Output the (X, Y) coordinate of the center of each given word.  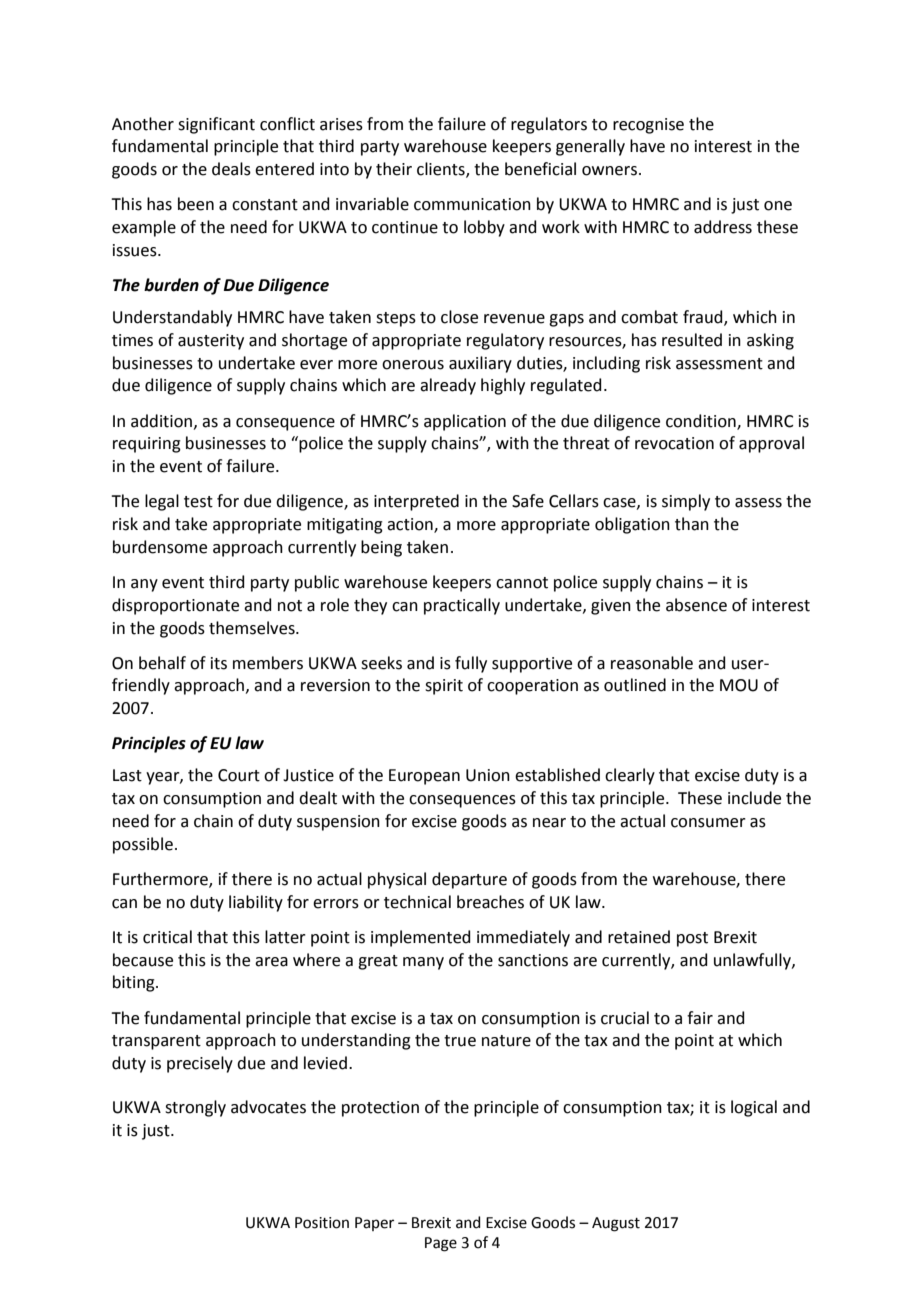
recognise (648, 126)
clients (442, 170)
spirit (444, 687)
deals (231, 169)
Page (441, 1244)
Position (322, 1223)
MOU (739, 685)
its (219, 663)
